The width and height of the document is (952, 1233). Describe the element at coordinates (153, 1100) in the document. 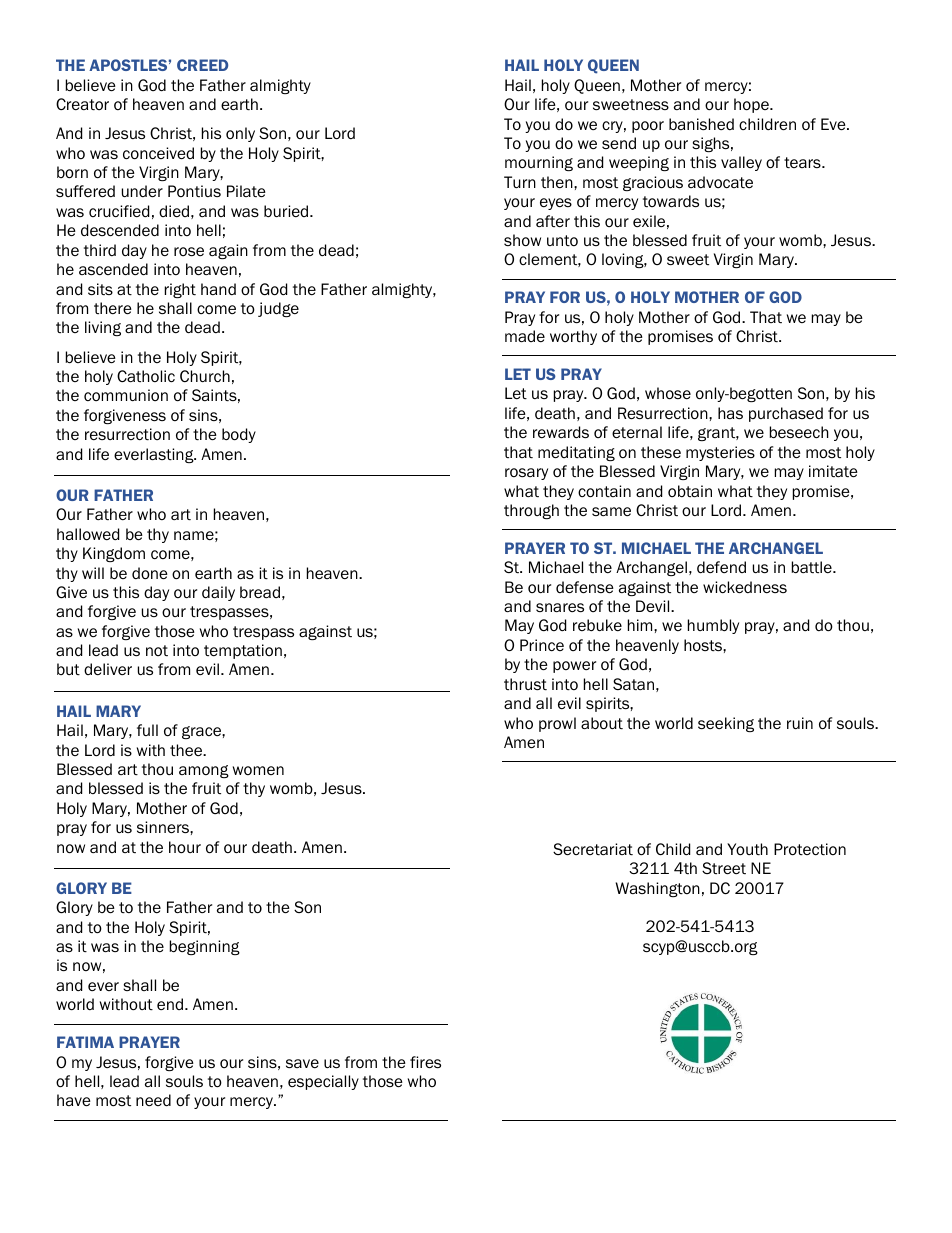

I see `need` at that location.
